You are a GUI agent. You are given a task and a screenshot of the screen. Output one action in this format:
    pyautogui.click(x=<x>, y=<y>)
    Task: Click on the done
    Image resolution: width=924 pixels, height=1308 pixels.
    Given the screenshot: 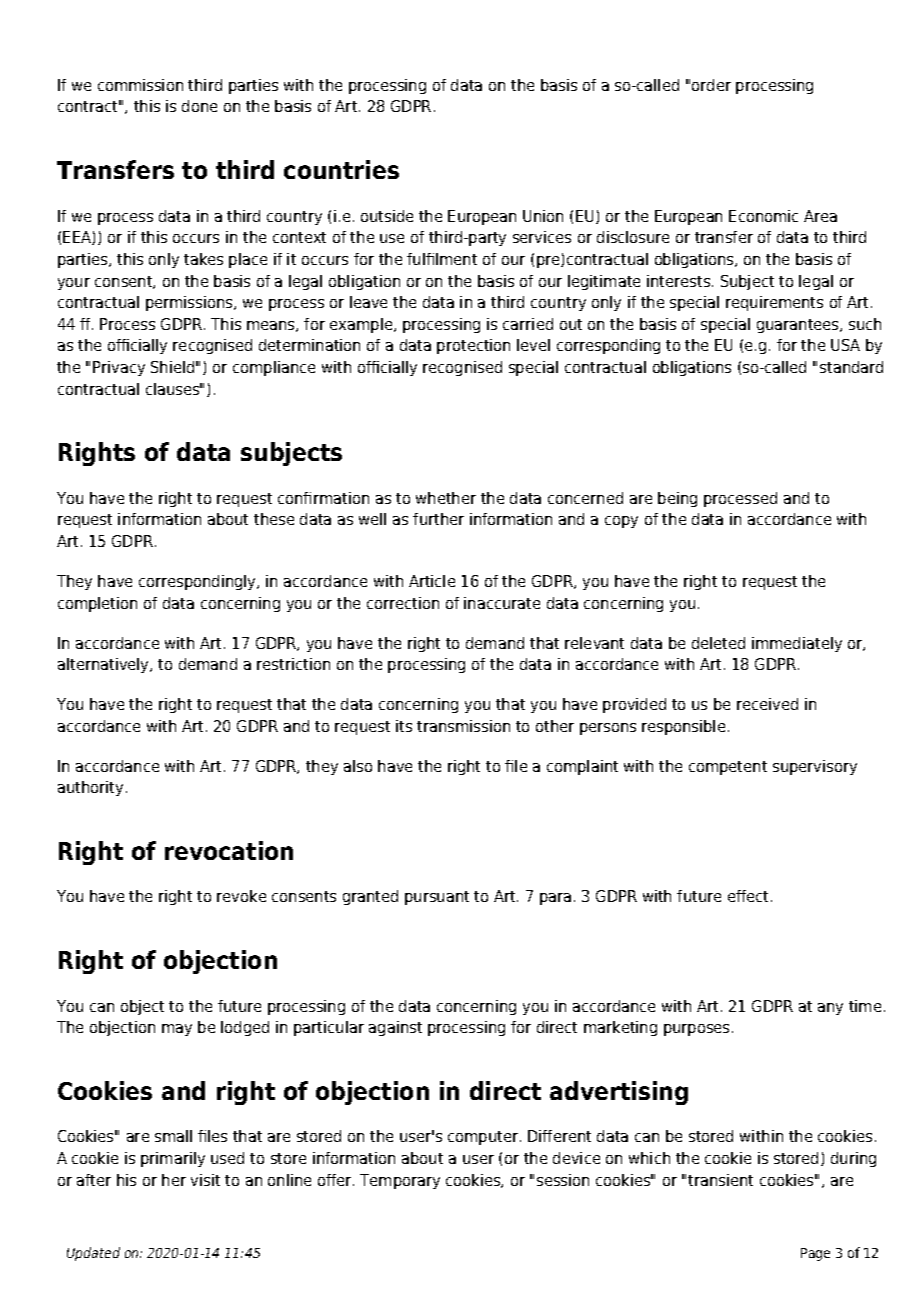 What is the action you would take?
    pyautogui.click(x=199, y=106)
